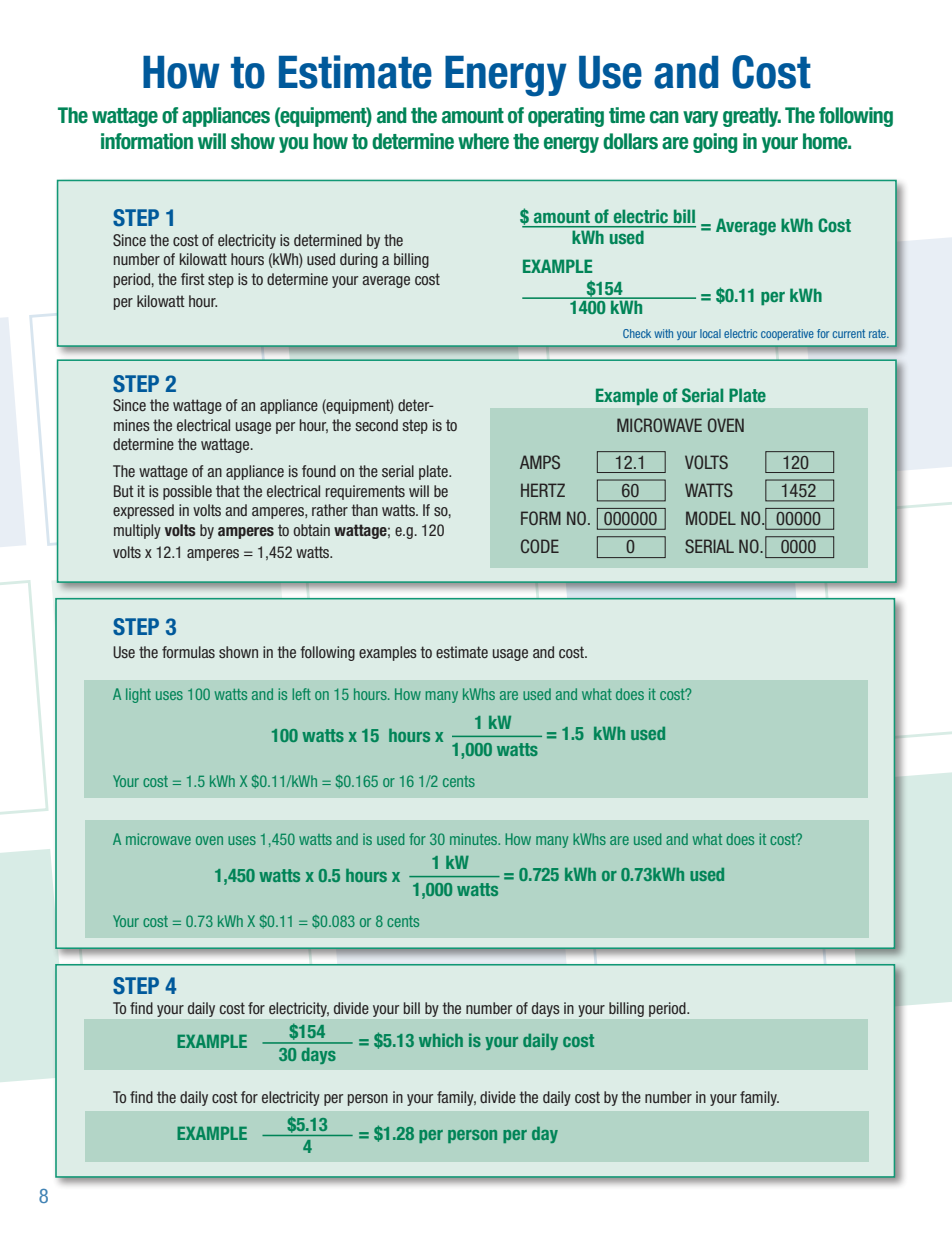 This screenshot has height=1233, width=952. I want to click on left, so click(301, 694).
